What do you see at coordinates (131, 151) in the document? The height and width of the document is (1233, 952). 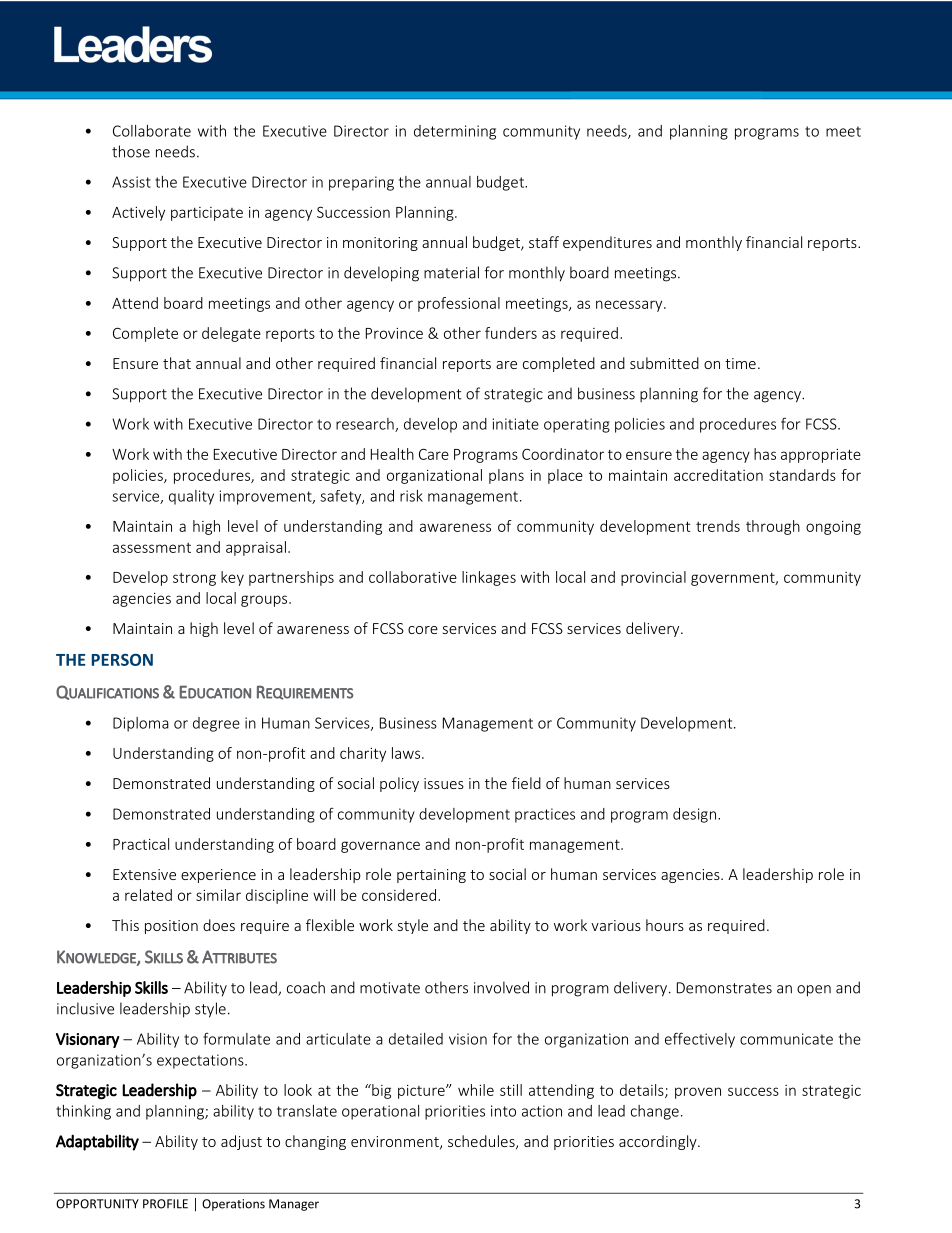 I see `those` at bounding box center [131, 151].
